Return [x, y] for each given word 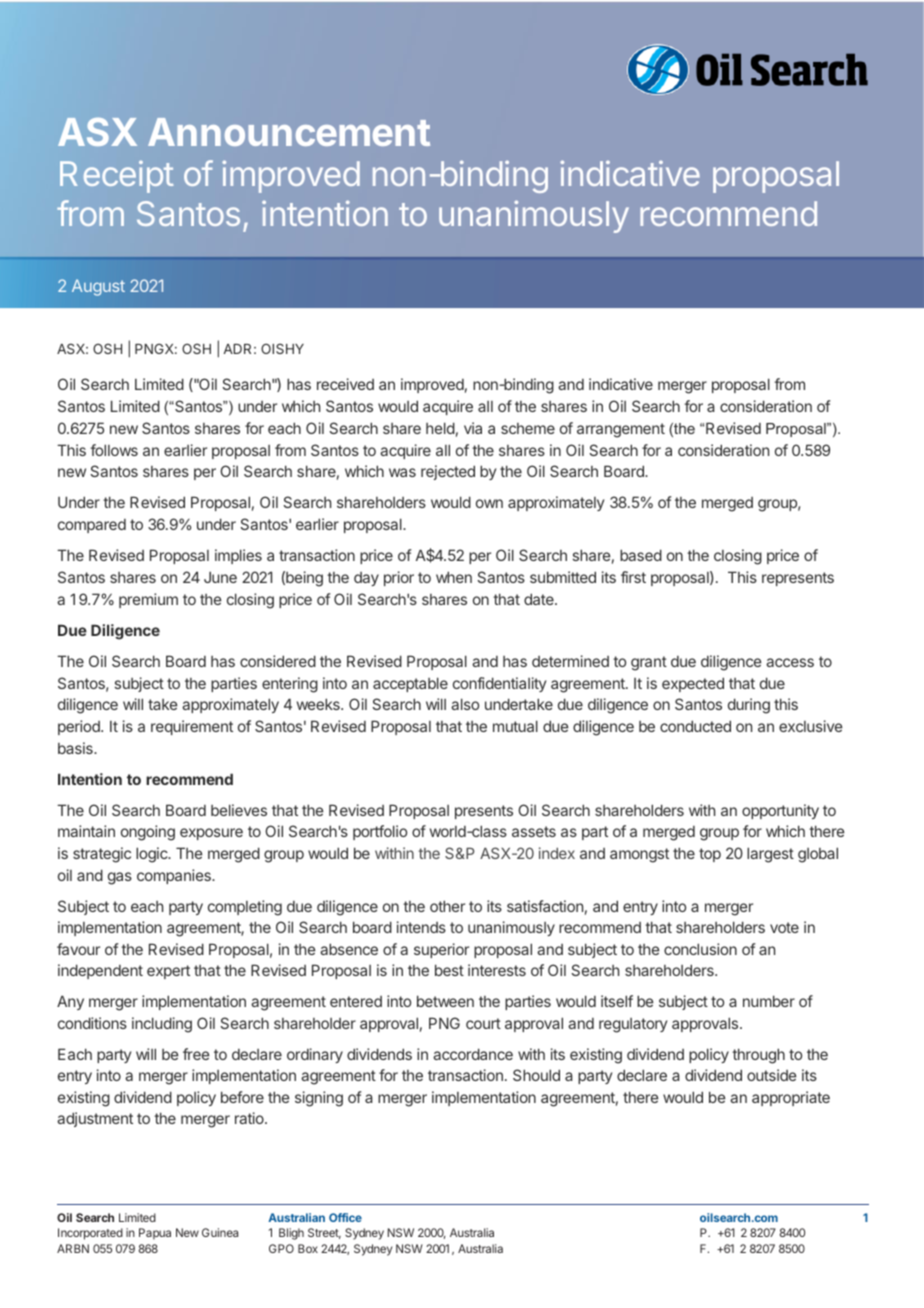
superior [441, 950]
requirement [192, 727]
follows [114, 450]
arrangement [621, 430]
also [465, 704]
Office [345, 1217]
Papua [155, 1234]
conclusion [700, 949]
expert [168, 972]
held [440, 428]
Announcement [289, 132]
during [749, 706]
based [641, 555]
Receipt [116, 177]
